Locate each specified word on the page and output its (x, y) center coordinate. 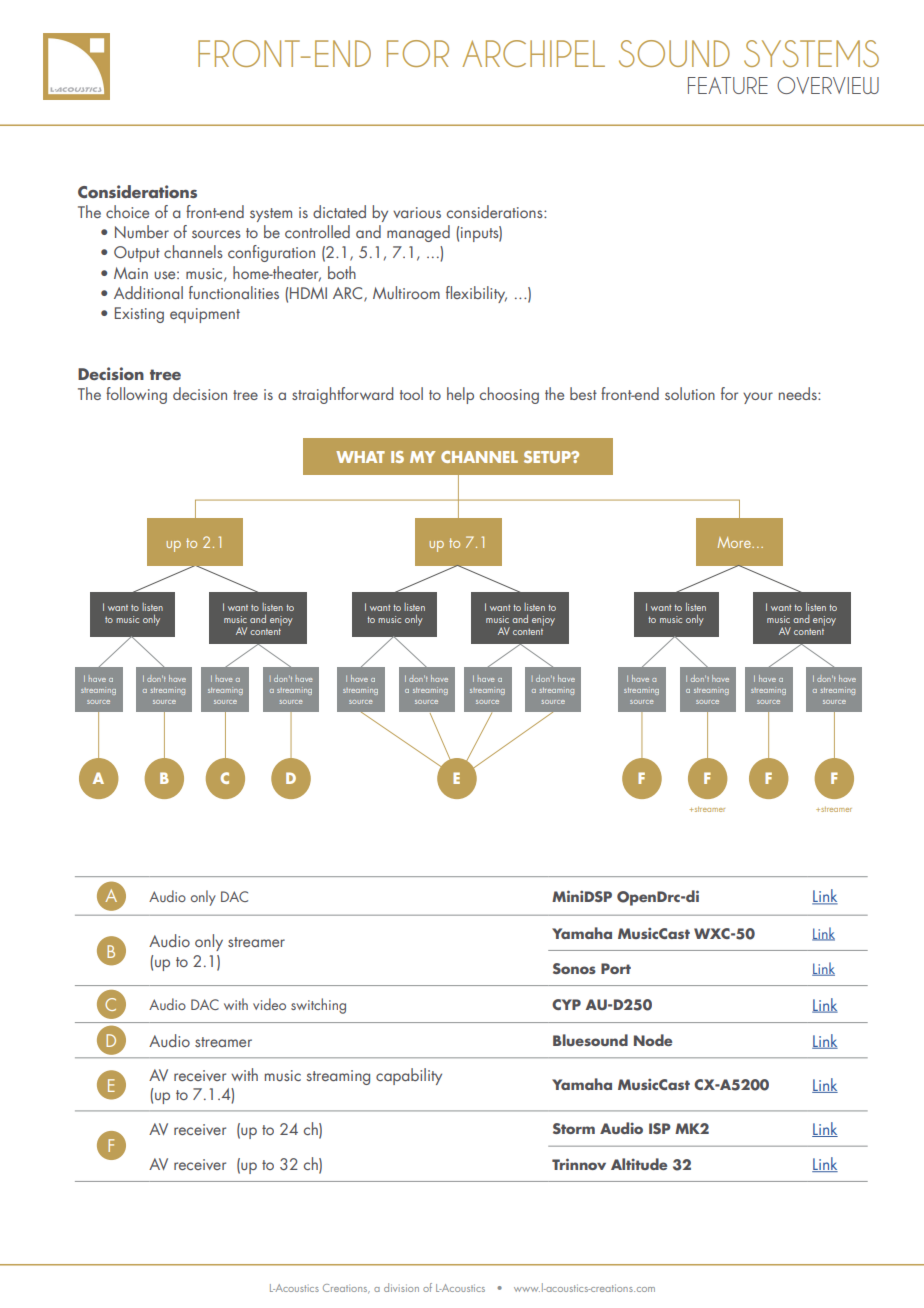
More (735, 542)
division (401, 1287)
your (758, 398)
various (417, 212)
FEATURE (728, 85)
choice (127, 211)
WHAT (360, 457)
